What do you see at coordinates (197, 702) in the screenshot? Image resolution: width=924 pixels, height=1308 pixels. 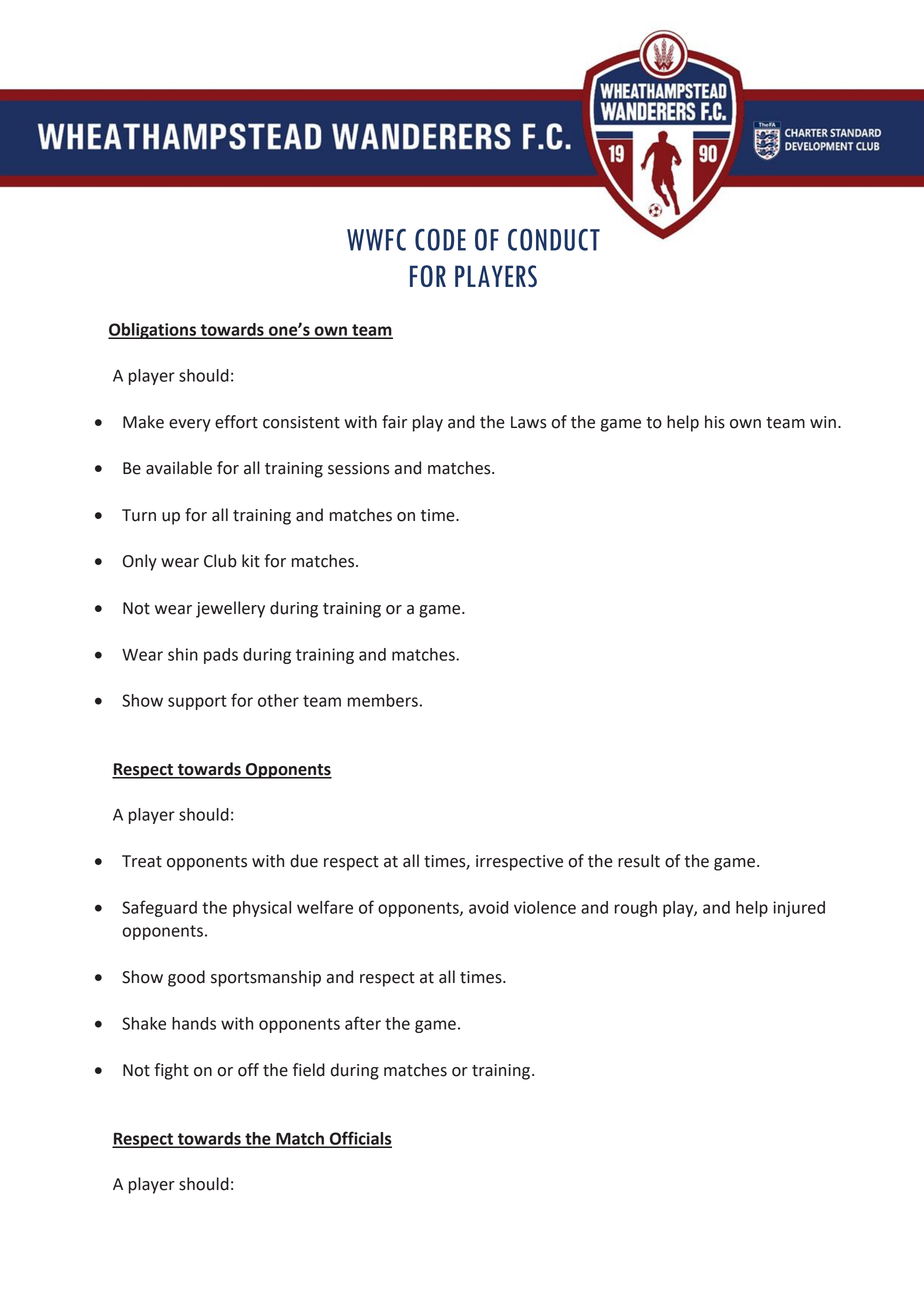 I see `support` at bounding box center [197, 702].
